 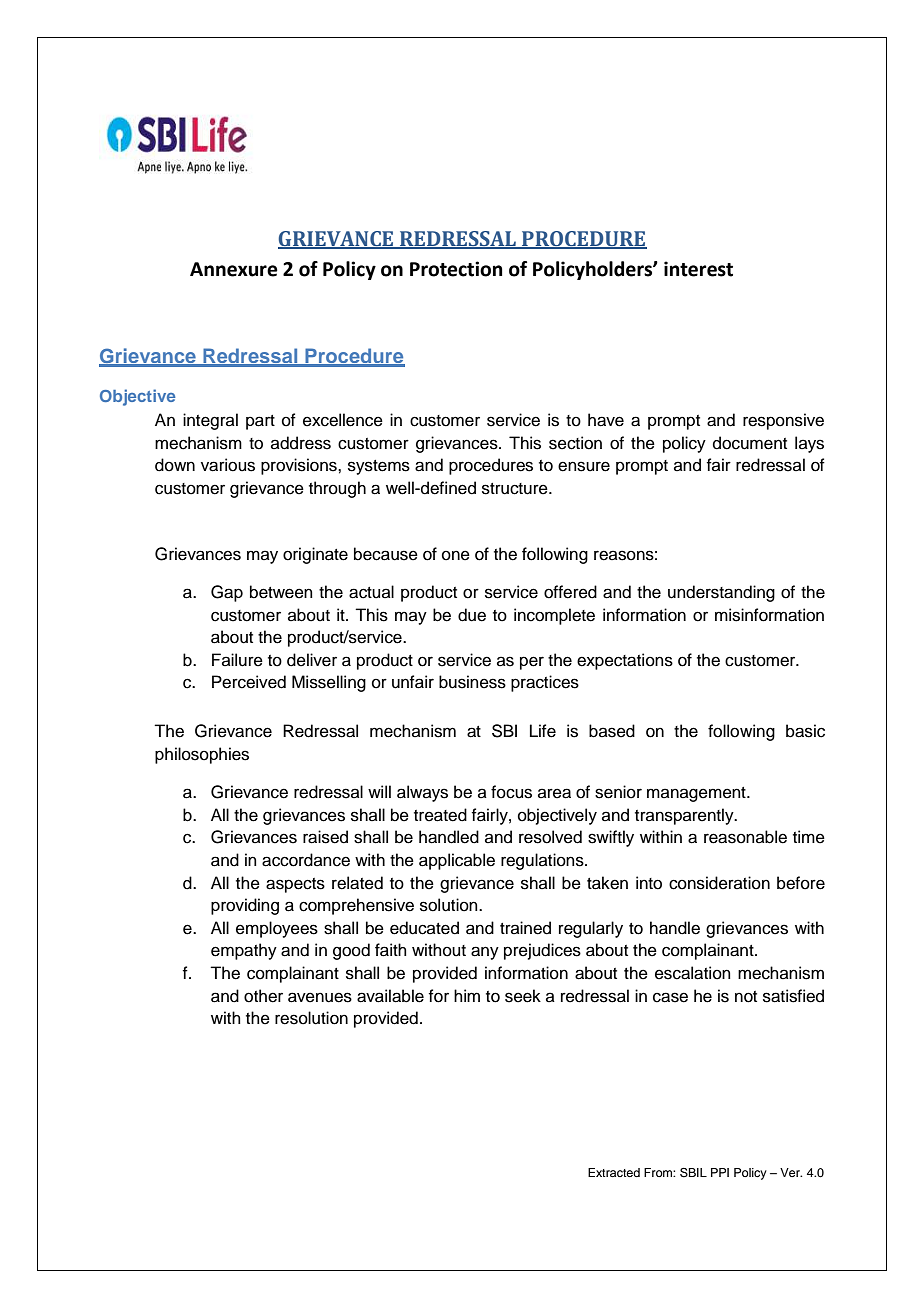 What do you see at coordinates (719, 883) in the document?
I see `consideration` at bounding box center [719, 883].
